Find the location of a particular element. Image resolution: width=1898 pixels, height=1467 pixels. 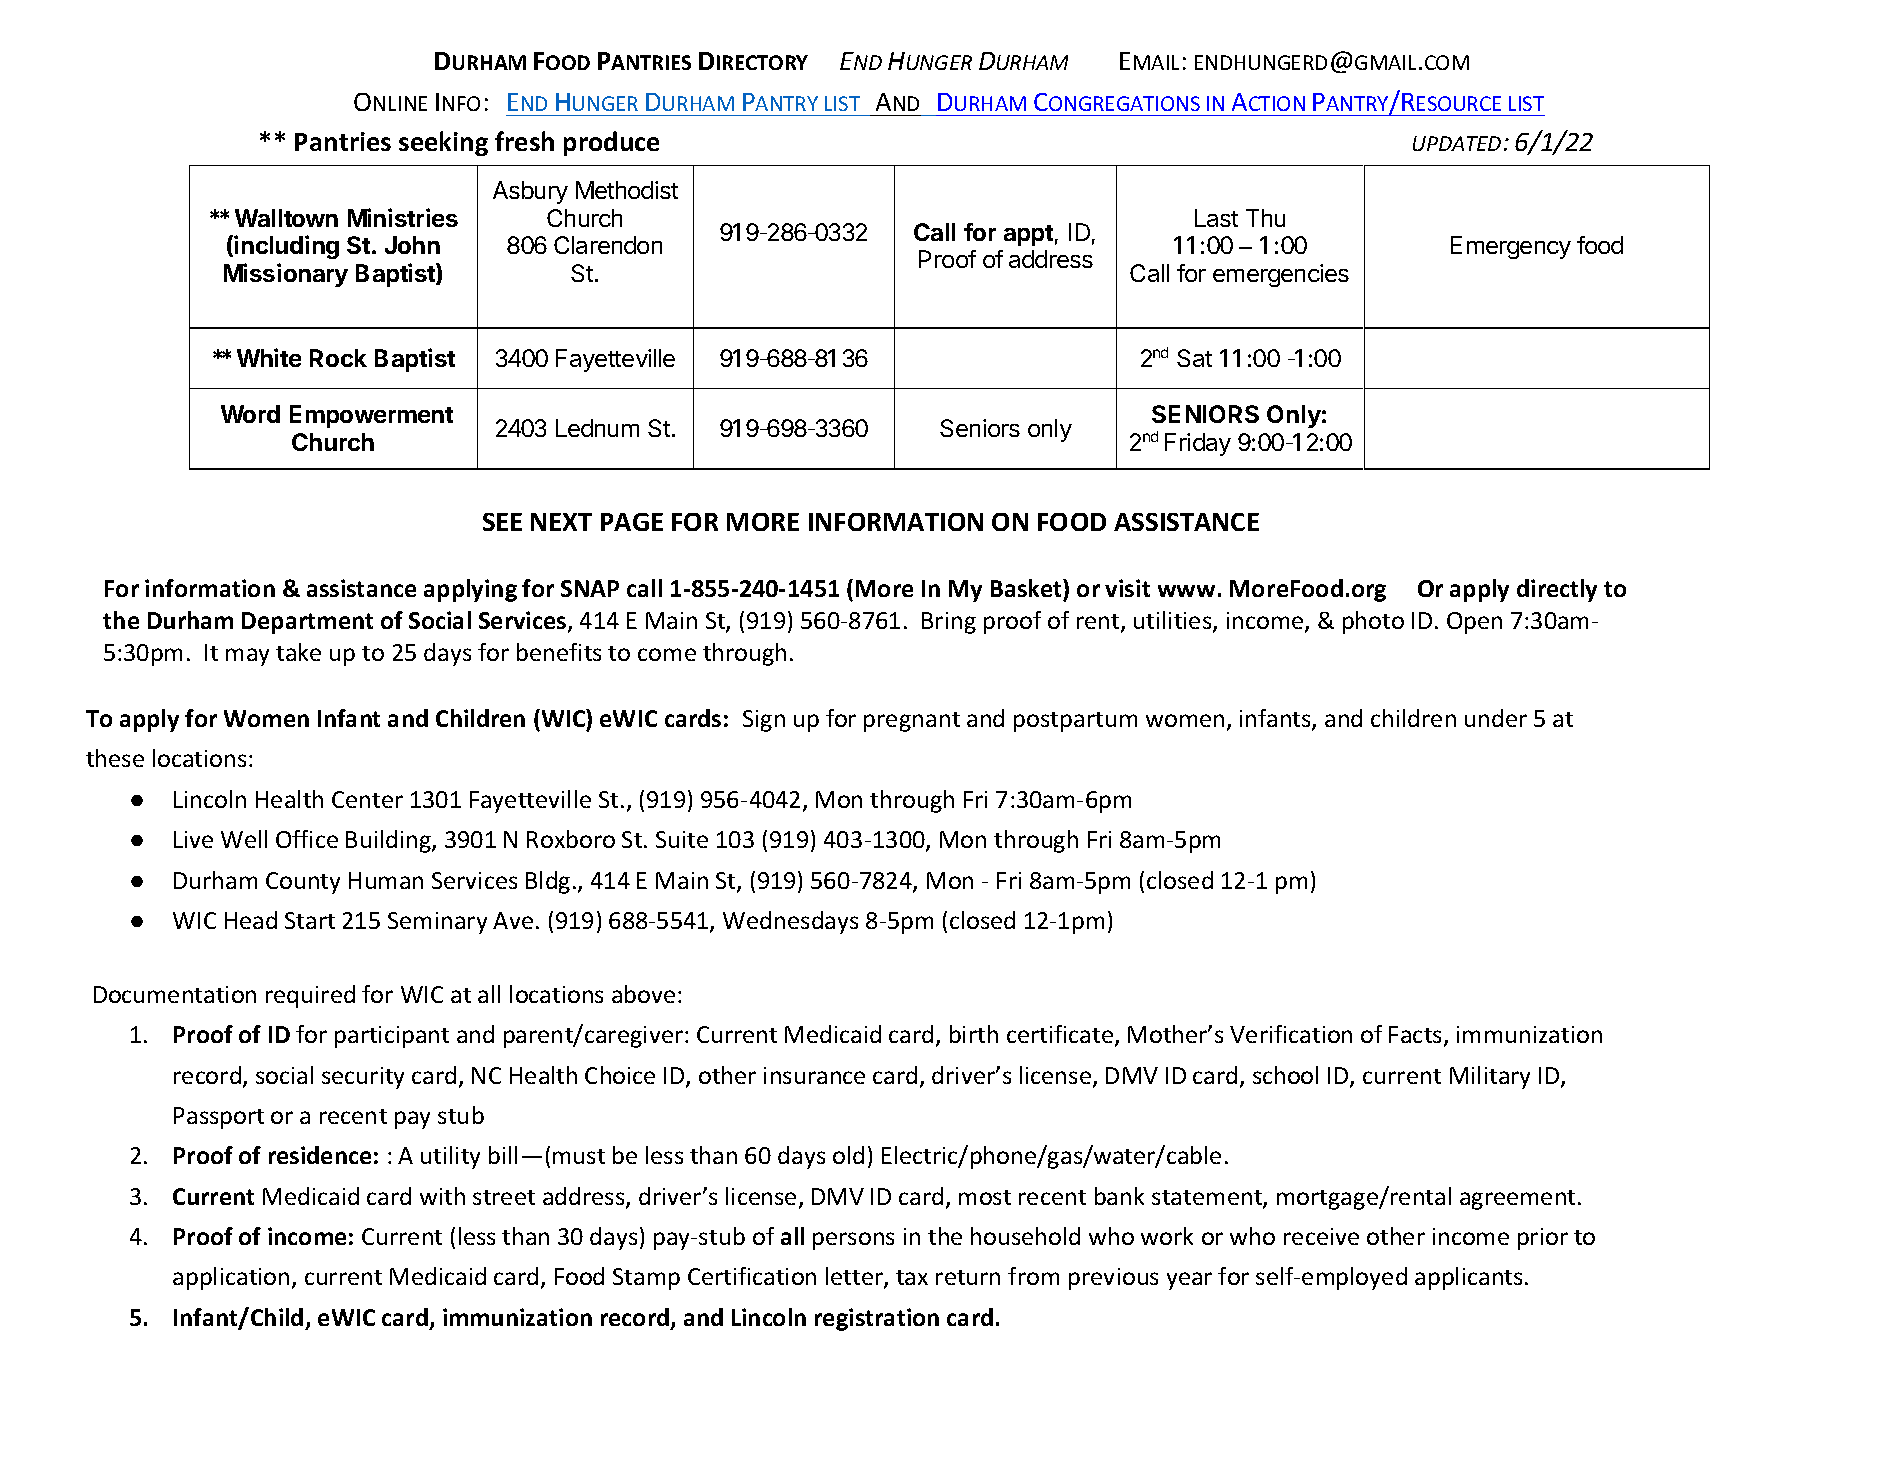

Sign is located at coordinates (764, 721).
